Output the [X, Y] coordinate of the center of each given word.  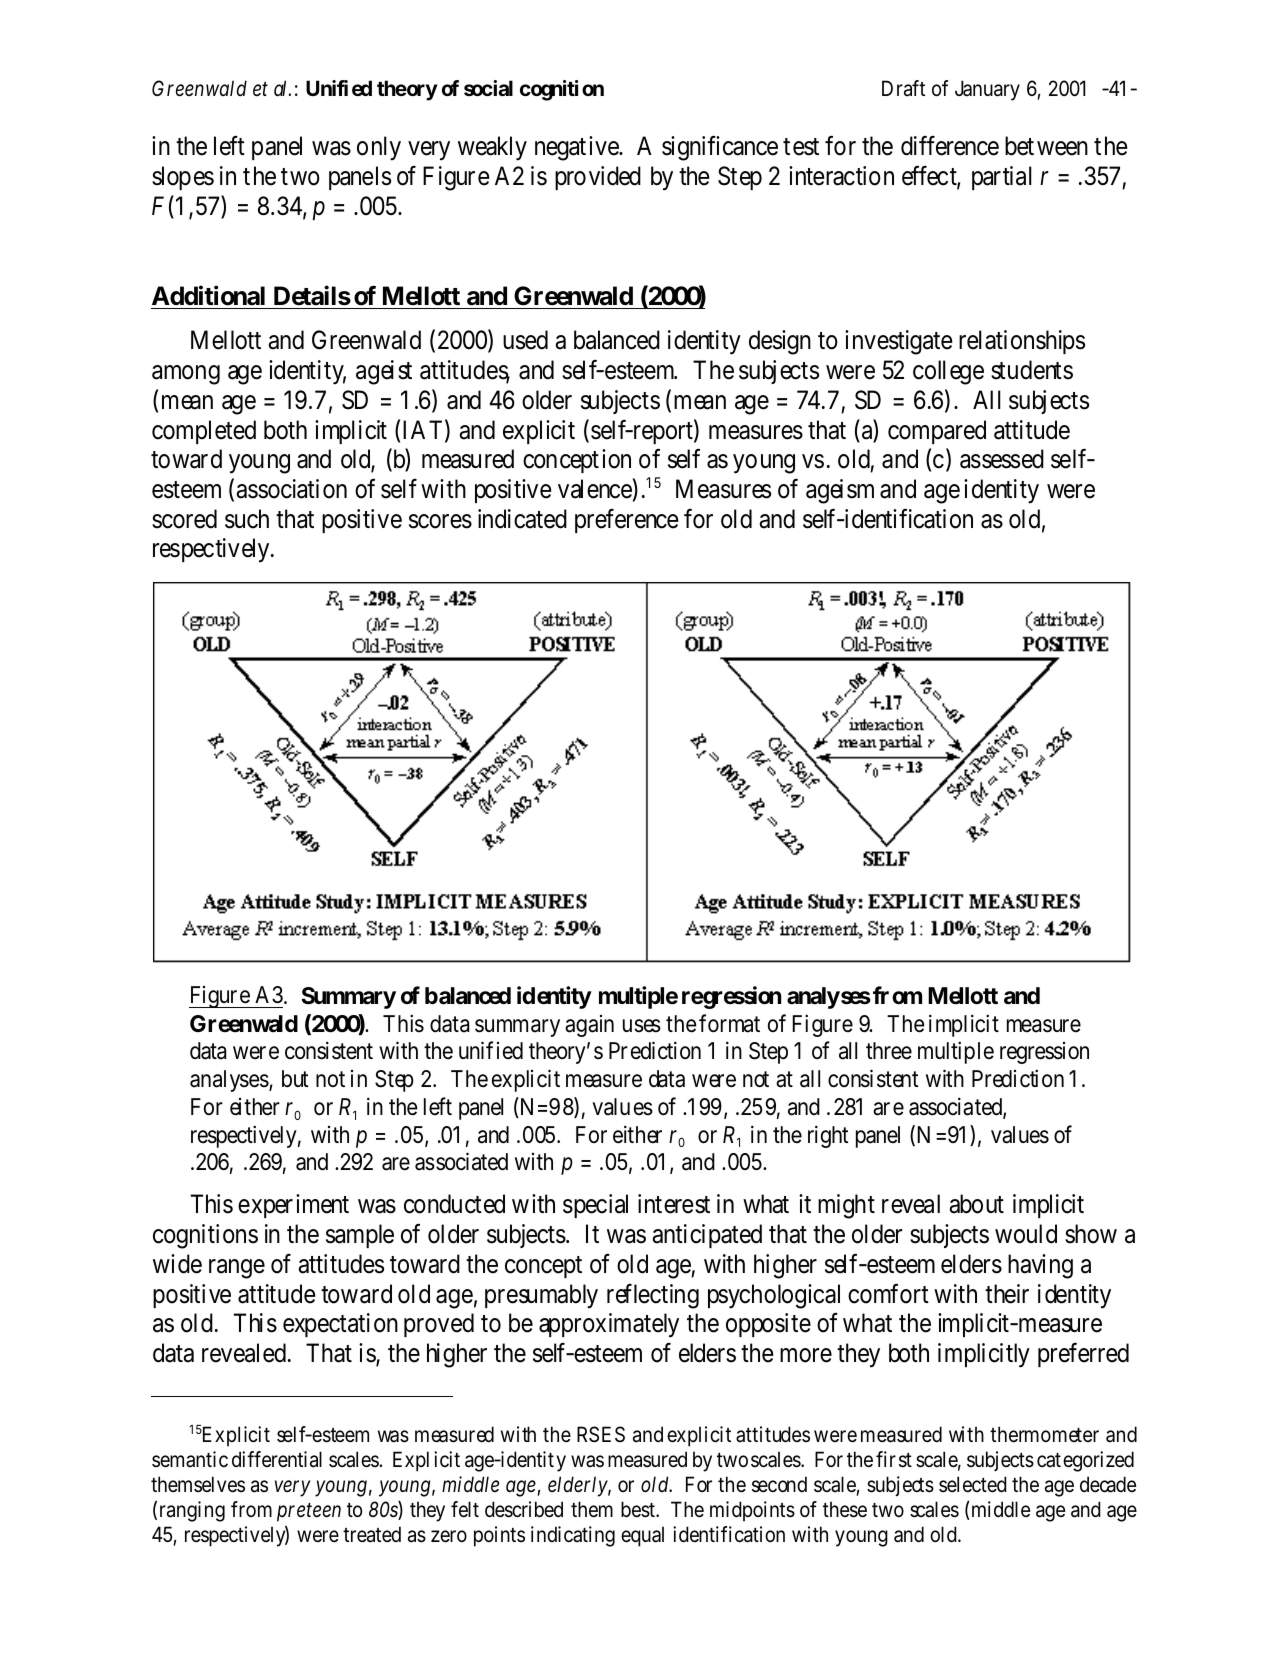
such [247, 519]
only [379, 148]
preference [626, 521]
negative [577, 148]
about [976, 1204]
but [295, 1079]
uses [642, 1026]
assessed [1002, 459]
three [889, 1051]
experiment [293, 1206]
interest [674, 1204]
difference [950, 146]
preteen [309, 1513]
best [639, 1509]
